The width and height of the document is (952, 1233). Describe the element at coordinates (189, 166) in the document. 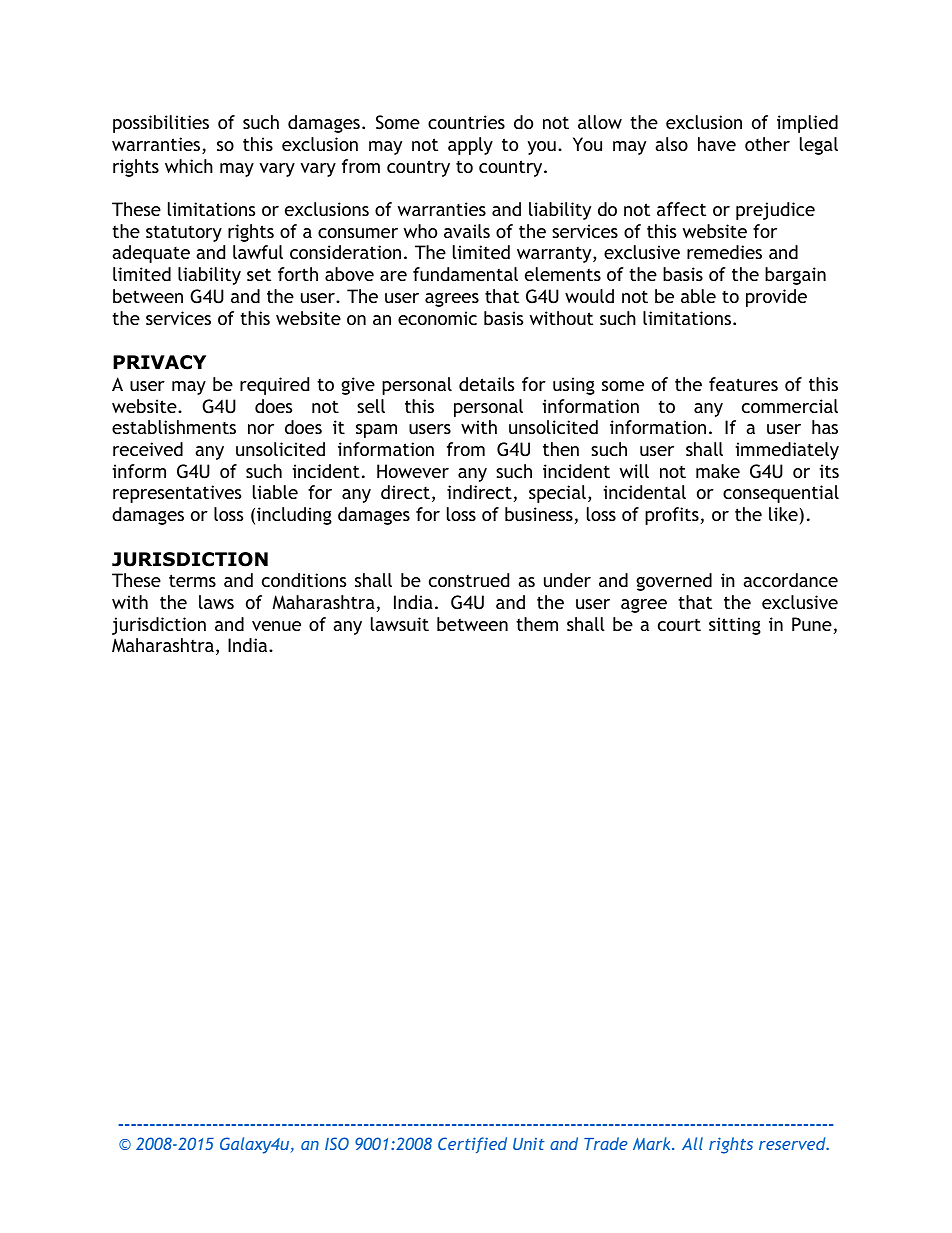

I see `which` at that location.
